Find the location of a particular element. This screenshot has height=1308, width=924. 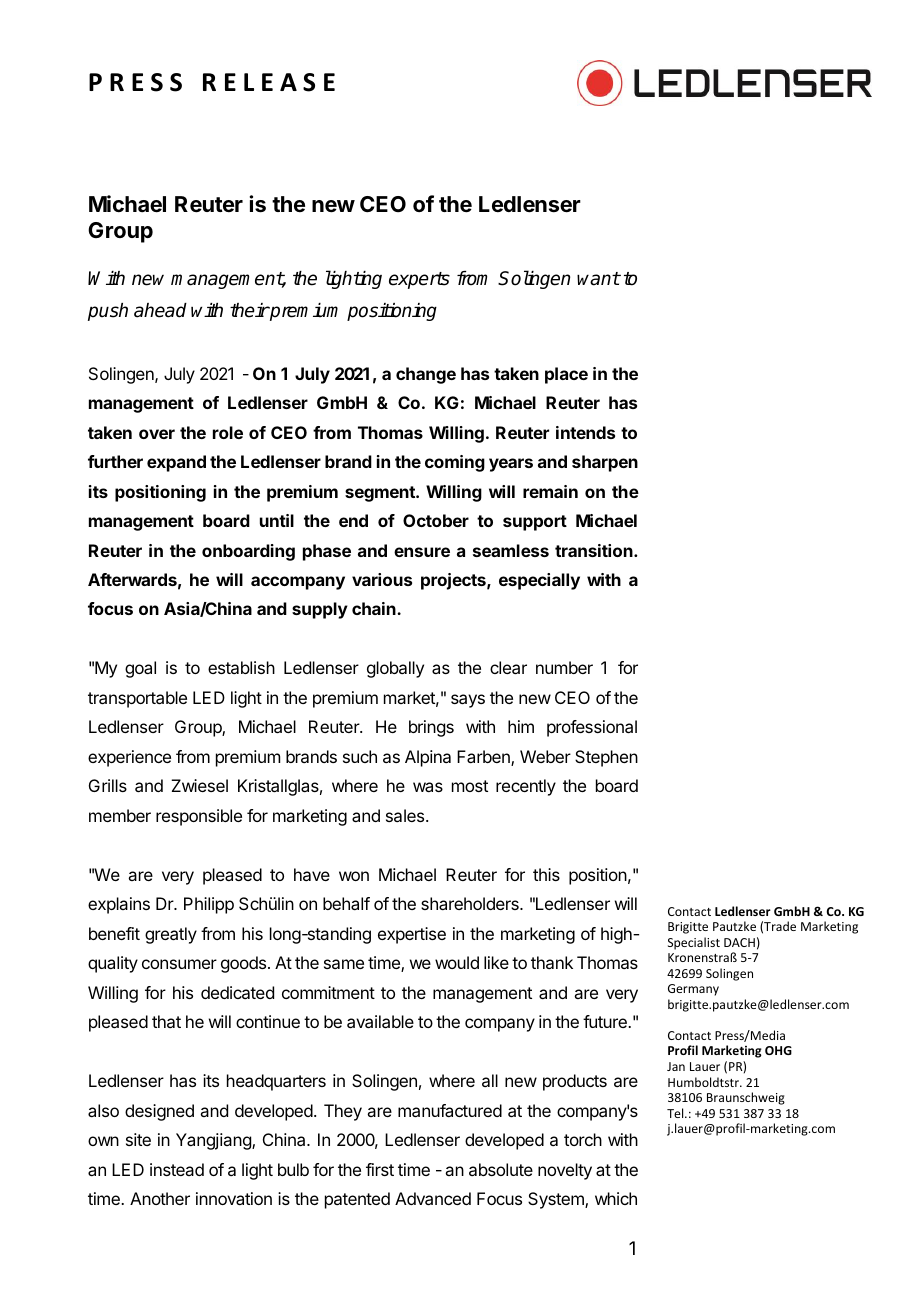

ahead is located at coordinates (160, 310).
